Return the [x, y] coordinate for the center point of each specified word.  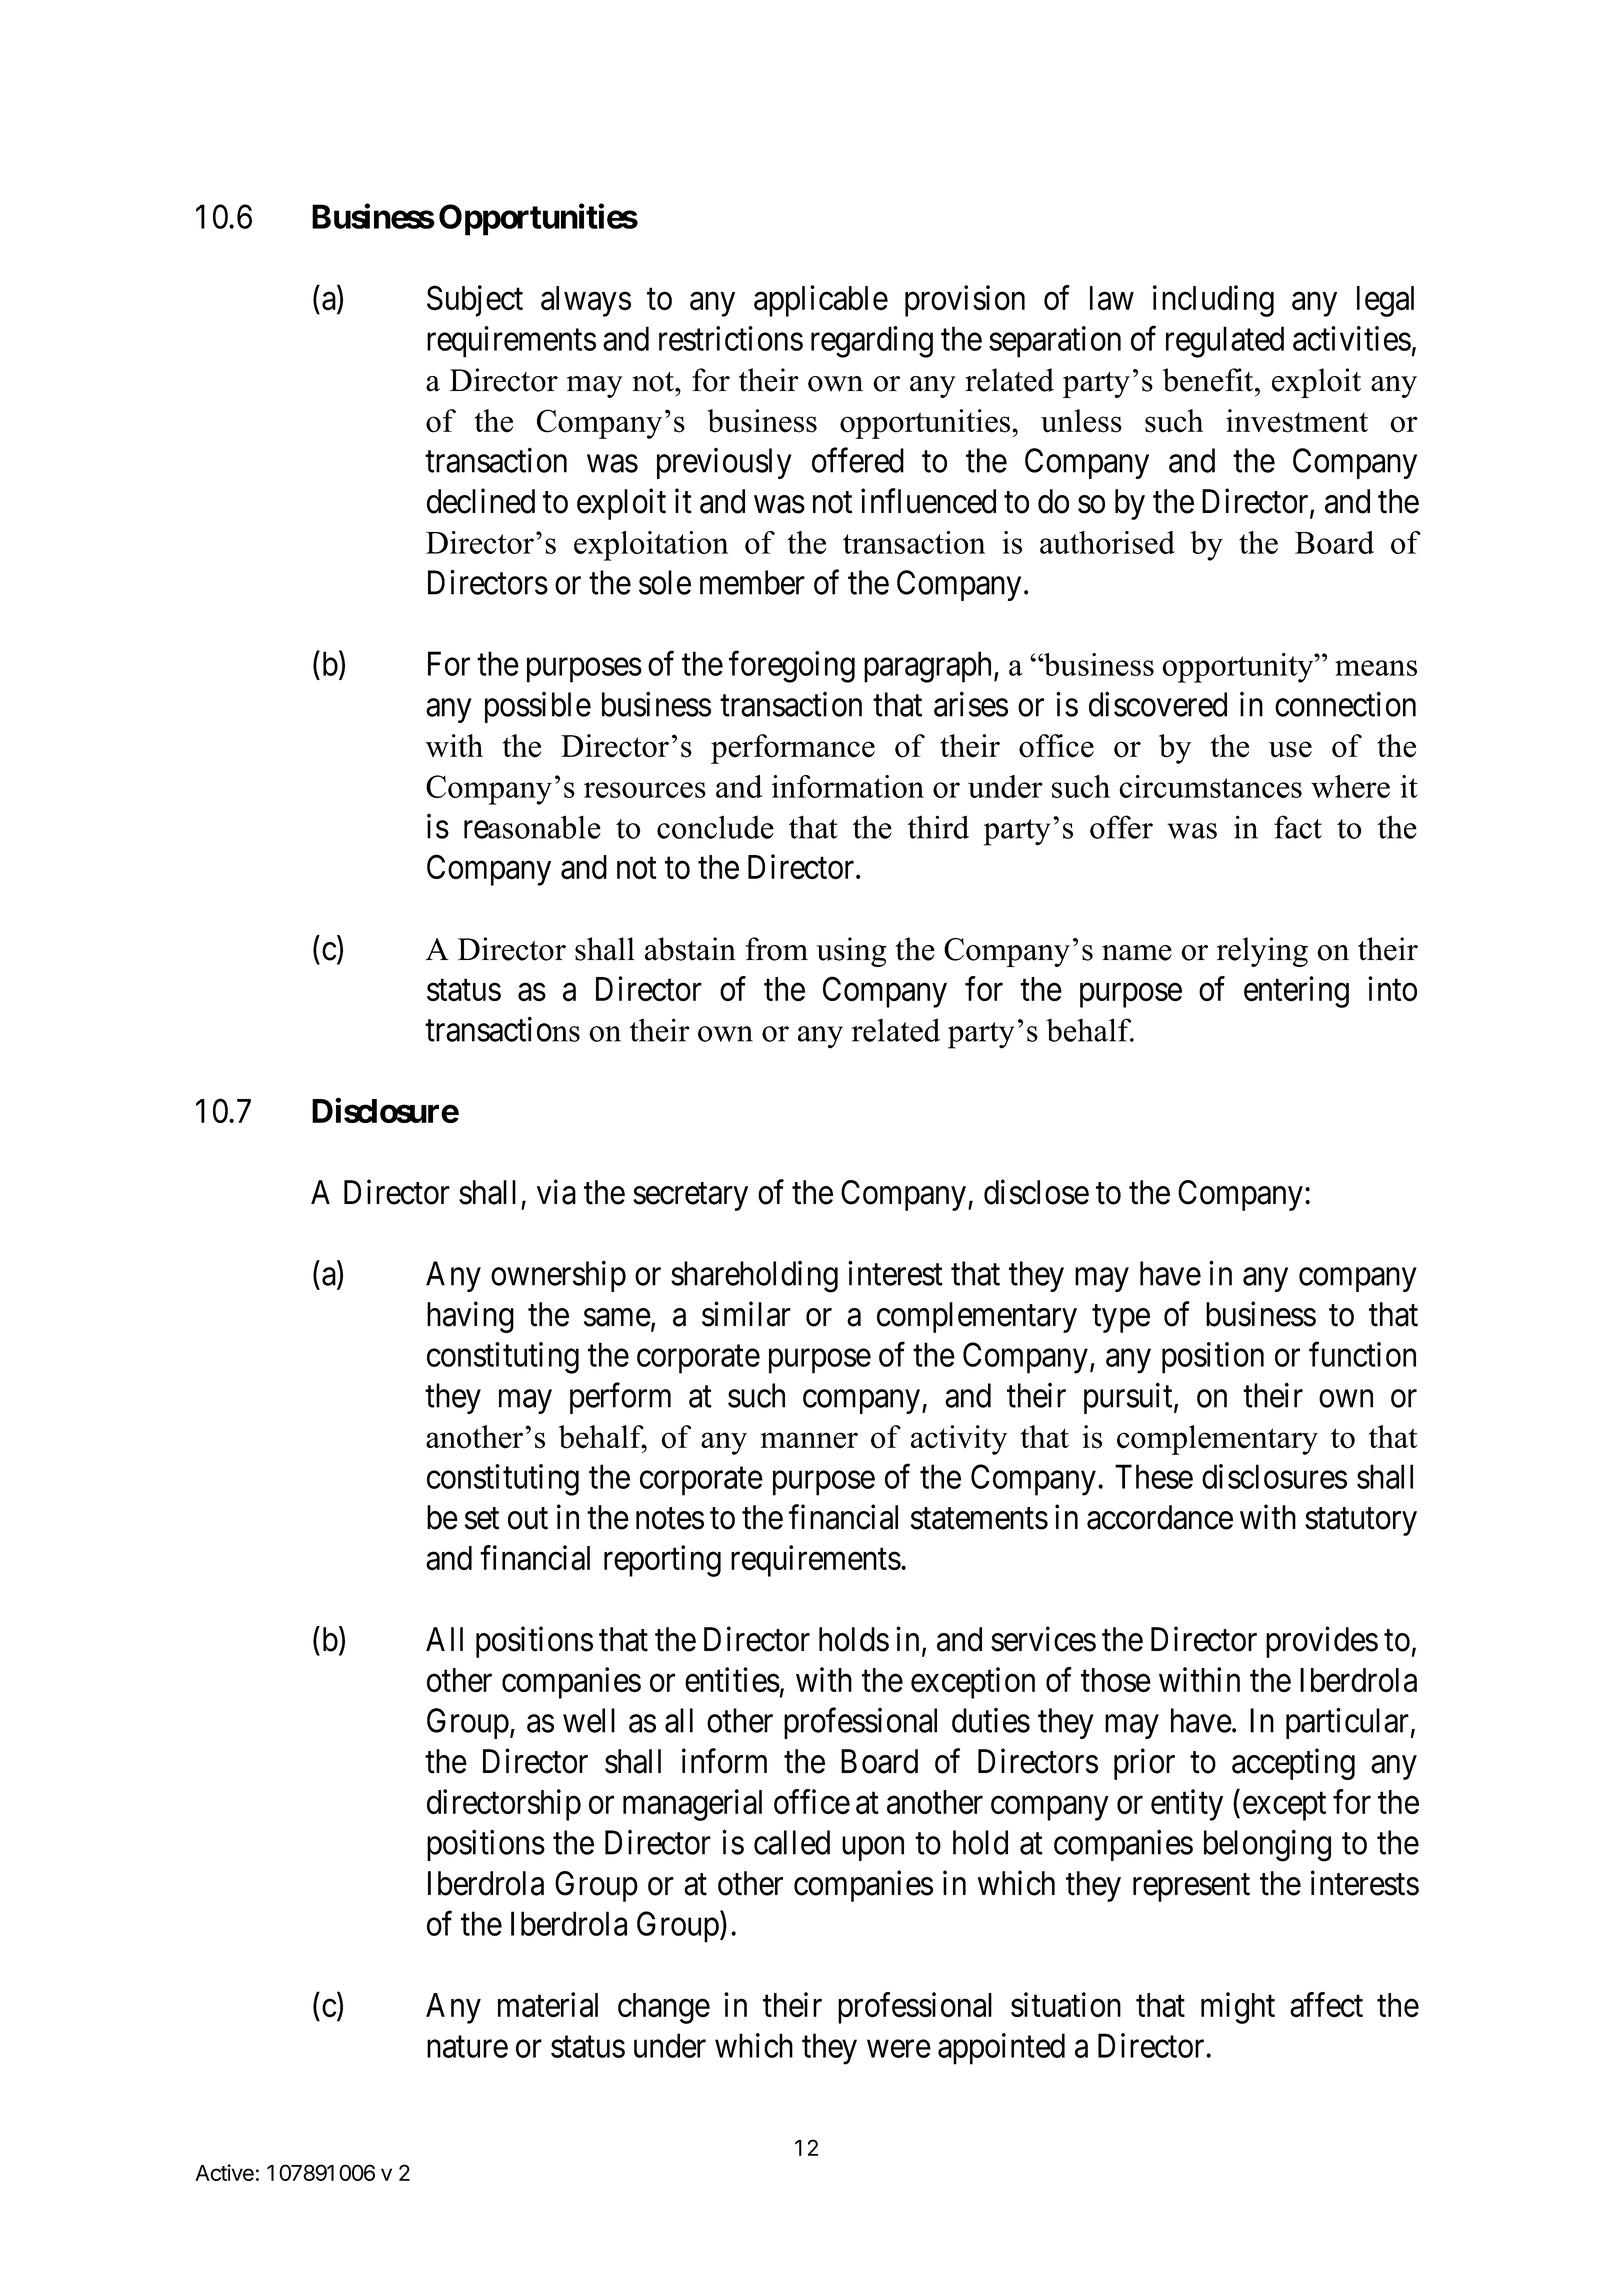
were [899, 2049]
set [482, 1519]
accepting [1293, 1764]
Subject [475, 301]
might [1238, 2008]
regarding [872, 342]
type [1121, 1319]
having [470, 1317]
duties [991, 1720]
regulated [1225, 342]
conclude [715, 827]
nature [467, 2047]
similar [746, 1314]
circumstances [1210, 786]
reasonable [532, 827]
